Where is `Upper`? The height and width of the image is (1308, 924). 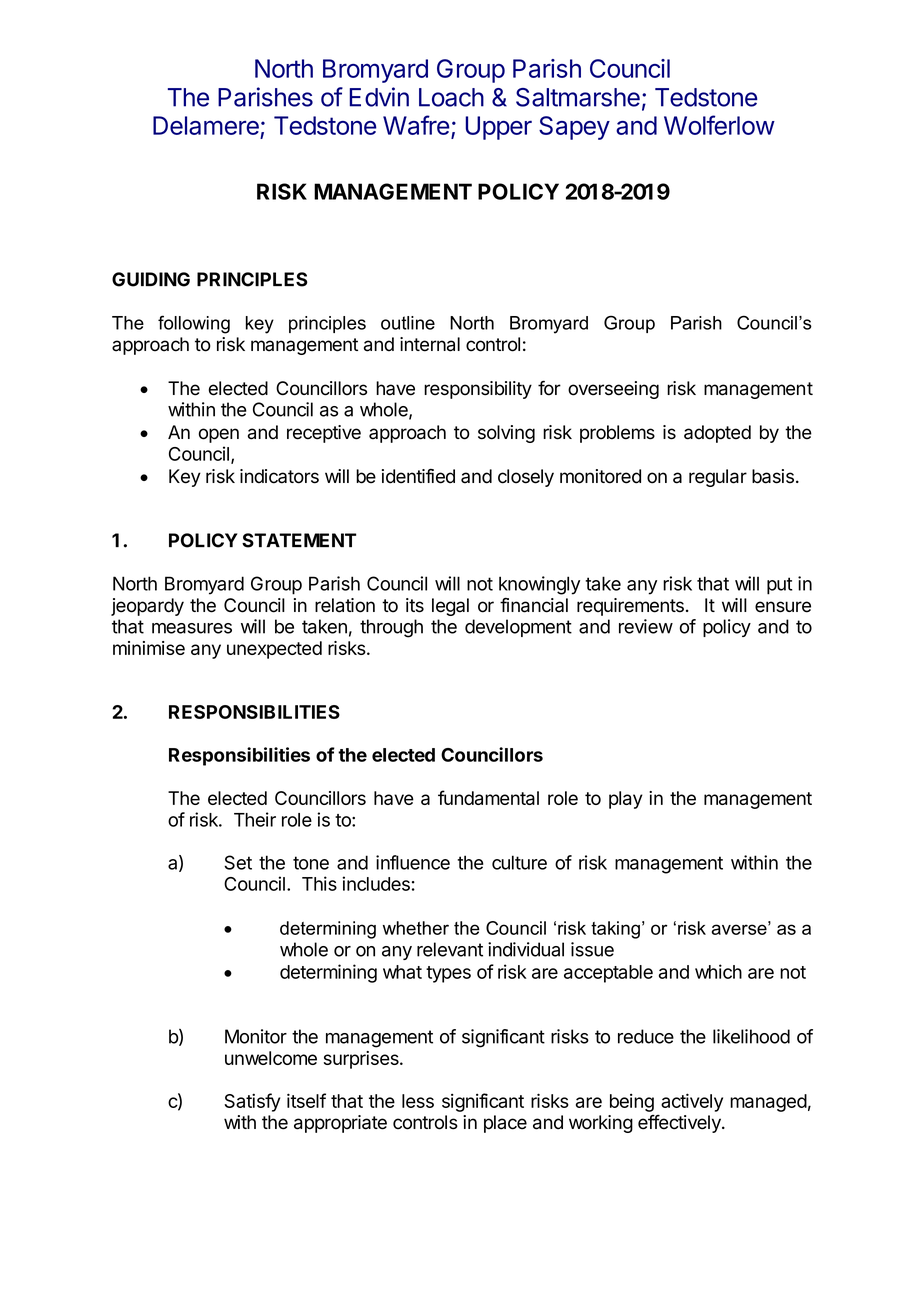 Upper is located at coordinates (498, 128).
